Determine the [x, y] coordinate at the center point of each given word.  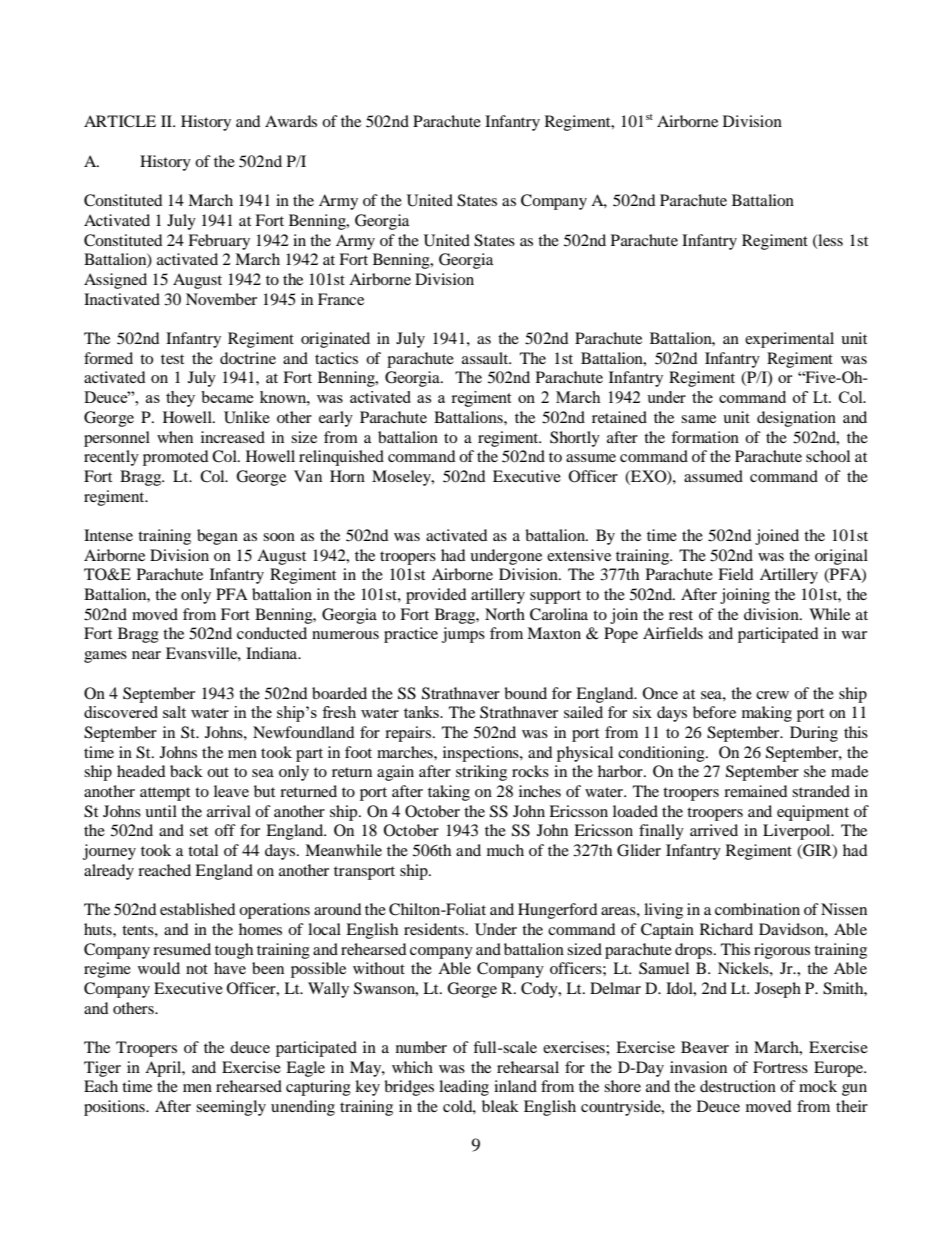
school [828, 456]
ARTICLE [120, 121]
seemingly [231, 1108]
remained [756, 791]
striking [481, 773]
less [829, 241]
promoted [176, 458]
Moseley [402, 478]
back [186, 771]
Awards [291, 121]
